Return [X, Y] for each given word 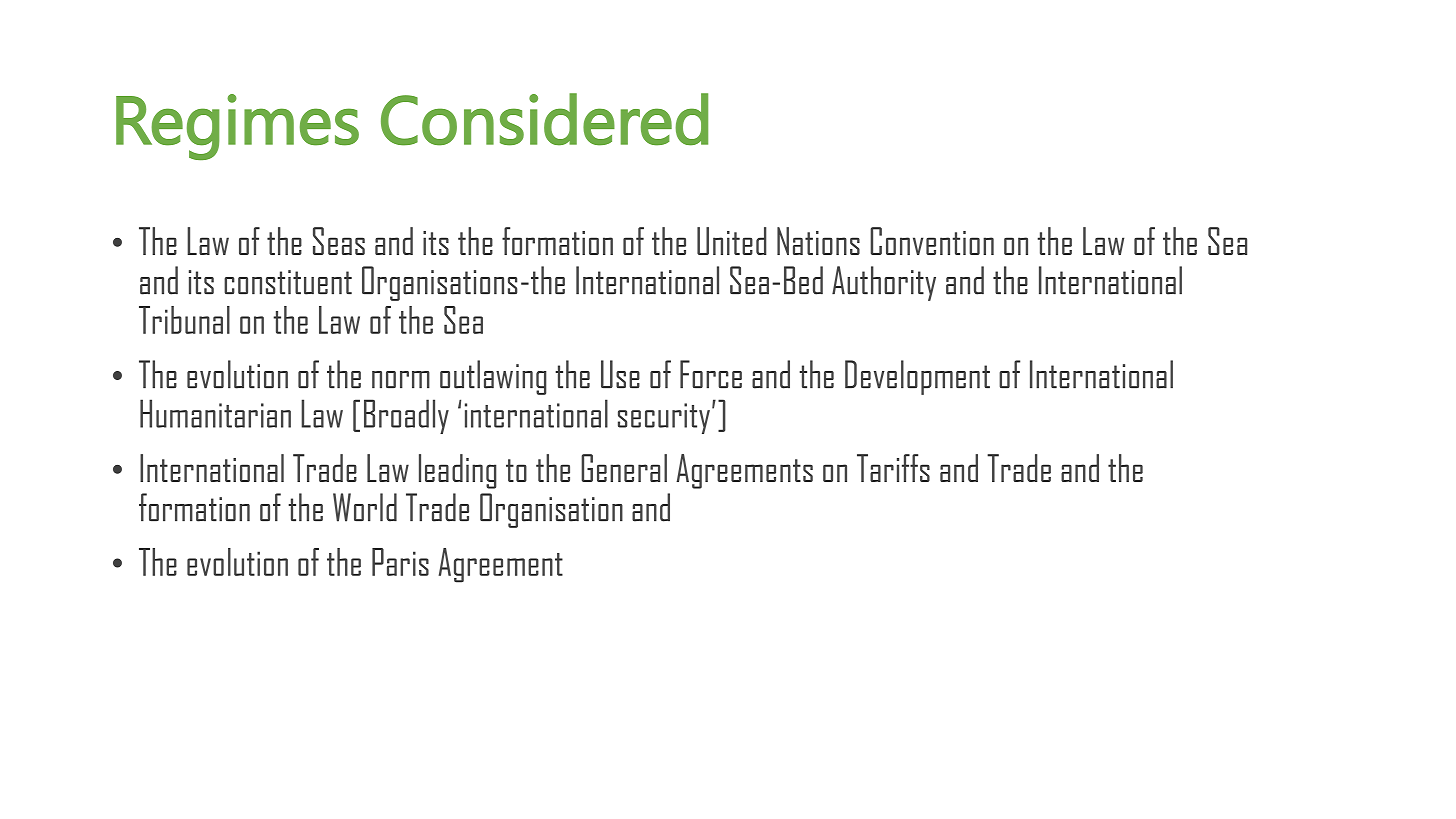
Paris [400, 562]
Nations [818, 241]
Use [620, 374]
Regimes [237, 127]
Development [917, 377]
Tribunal [184, 320]
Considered [544, 119]
